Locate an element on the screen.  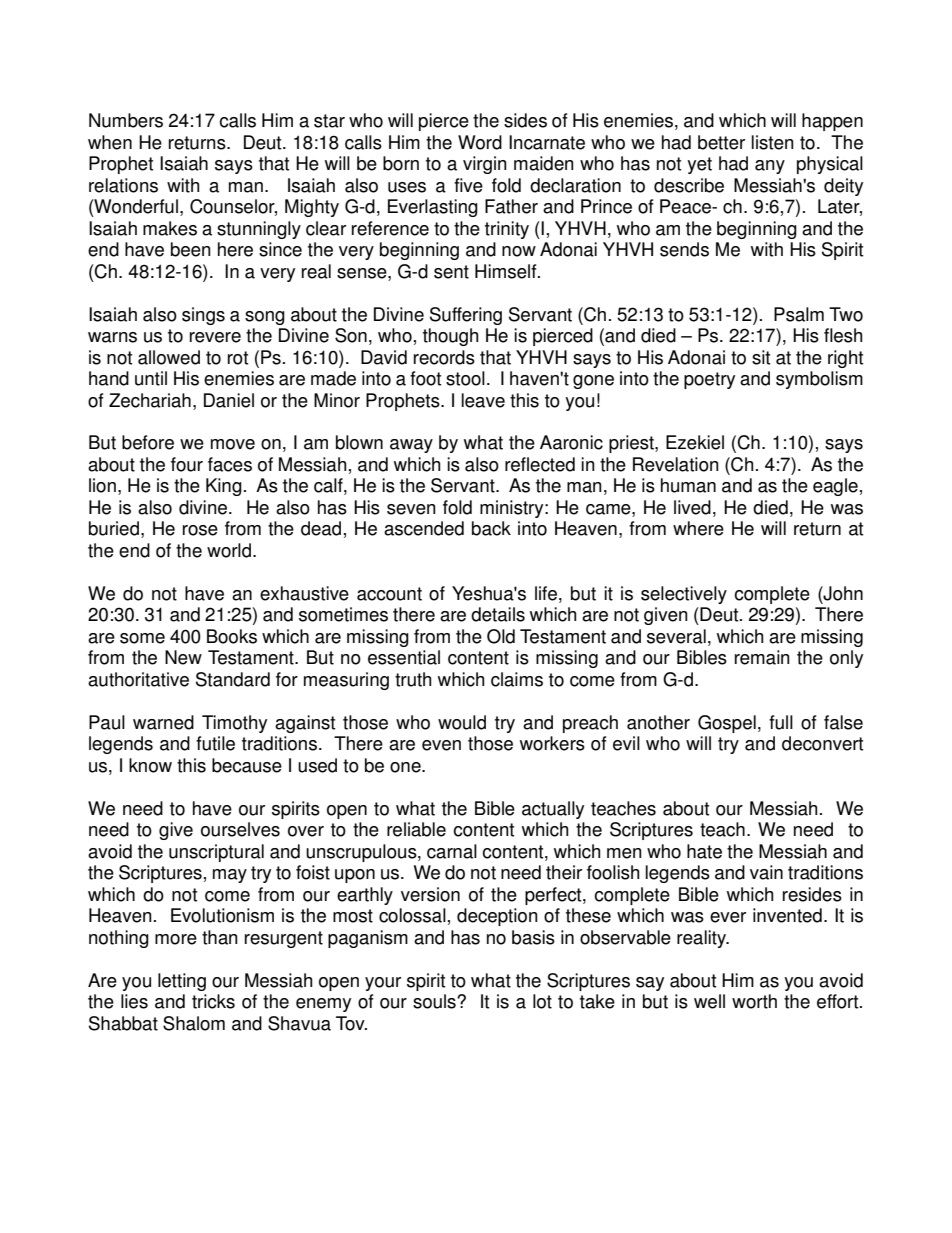
listen is located at coordinates (773, 142).
